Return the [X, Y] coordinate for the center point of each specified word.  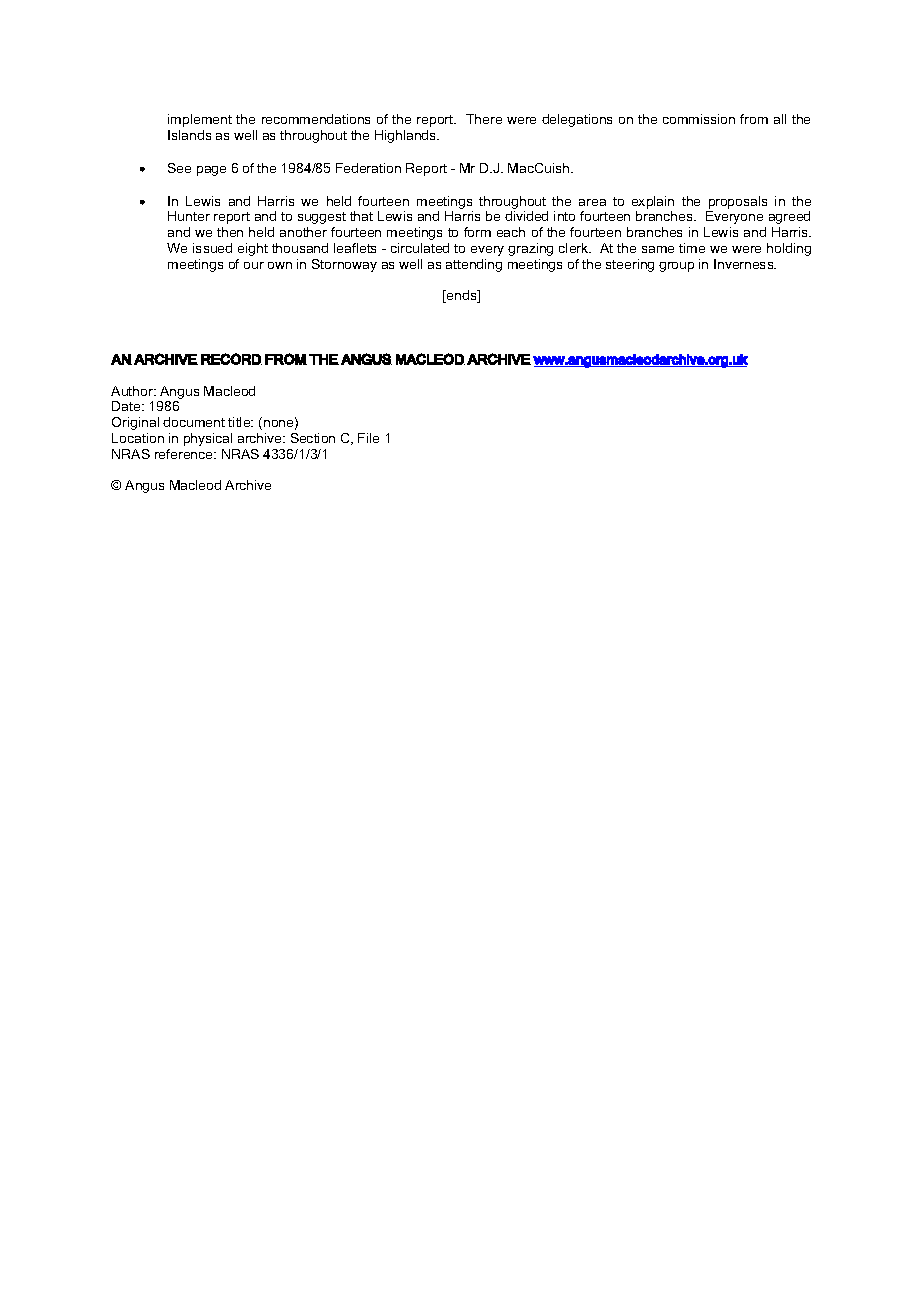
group [676, 267]
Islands [189, 135]
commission [699, 119]
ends [462, 296]
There [484, 119]
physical [208, 439]
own [280, 265]
